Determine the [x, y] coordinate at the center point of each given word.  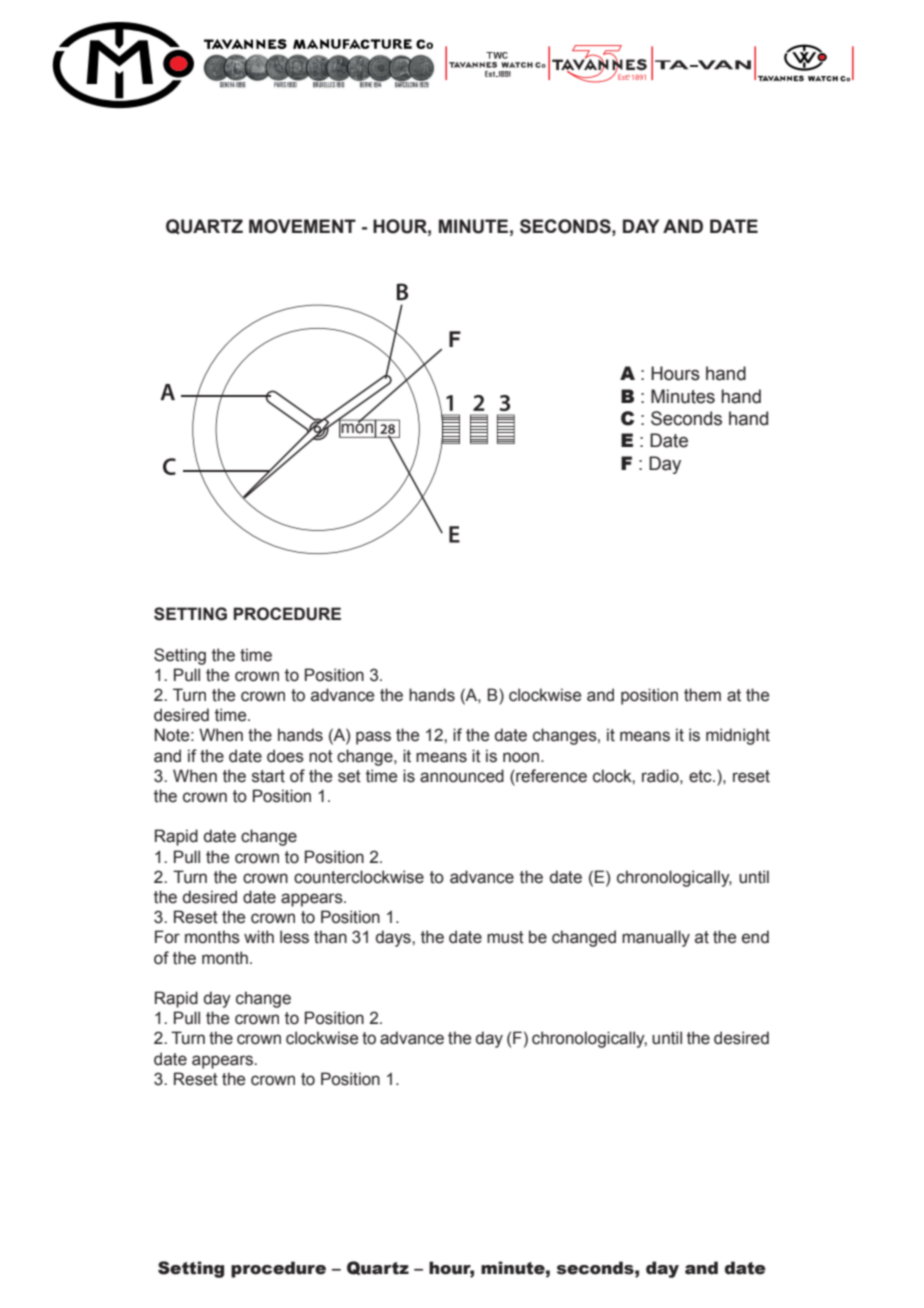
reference [550, 776]
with [259, 937]
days [394, 938]
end [755, 937]
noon [522, 757]
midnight [738, 736]
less [294, 937]
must [505, 937]
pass [373, 738]
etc [701, 776]
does [285, 756]
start [268, 776]
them [702, 695]
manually [656, 938]
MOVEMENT [302, 226]
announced [462, 776]
